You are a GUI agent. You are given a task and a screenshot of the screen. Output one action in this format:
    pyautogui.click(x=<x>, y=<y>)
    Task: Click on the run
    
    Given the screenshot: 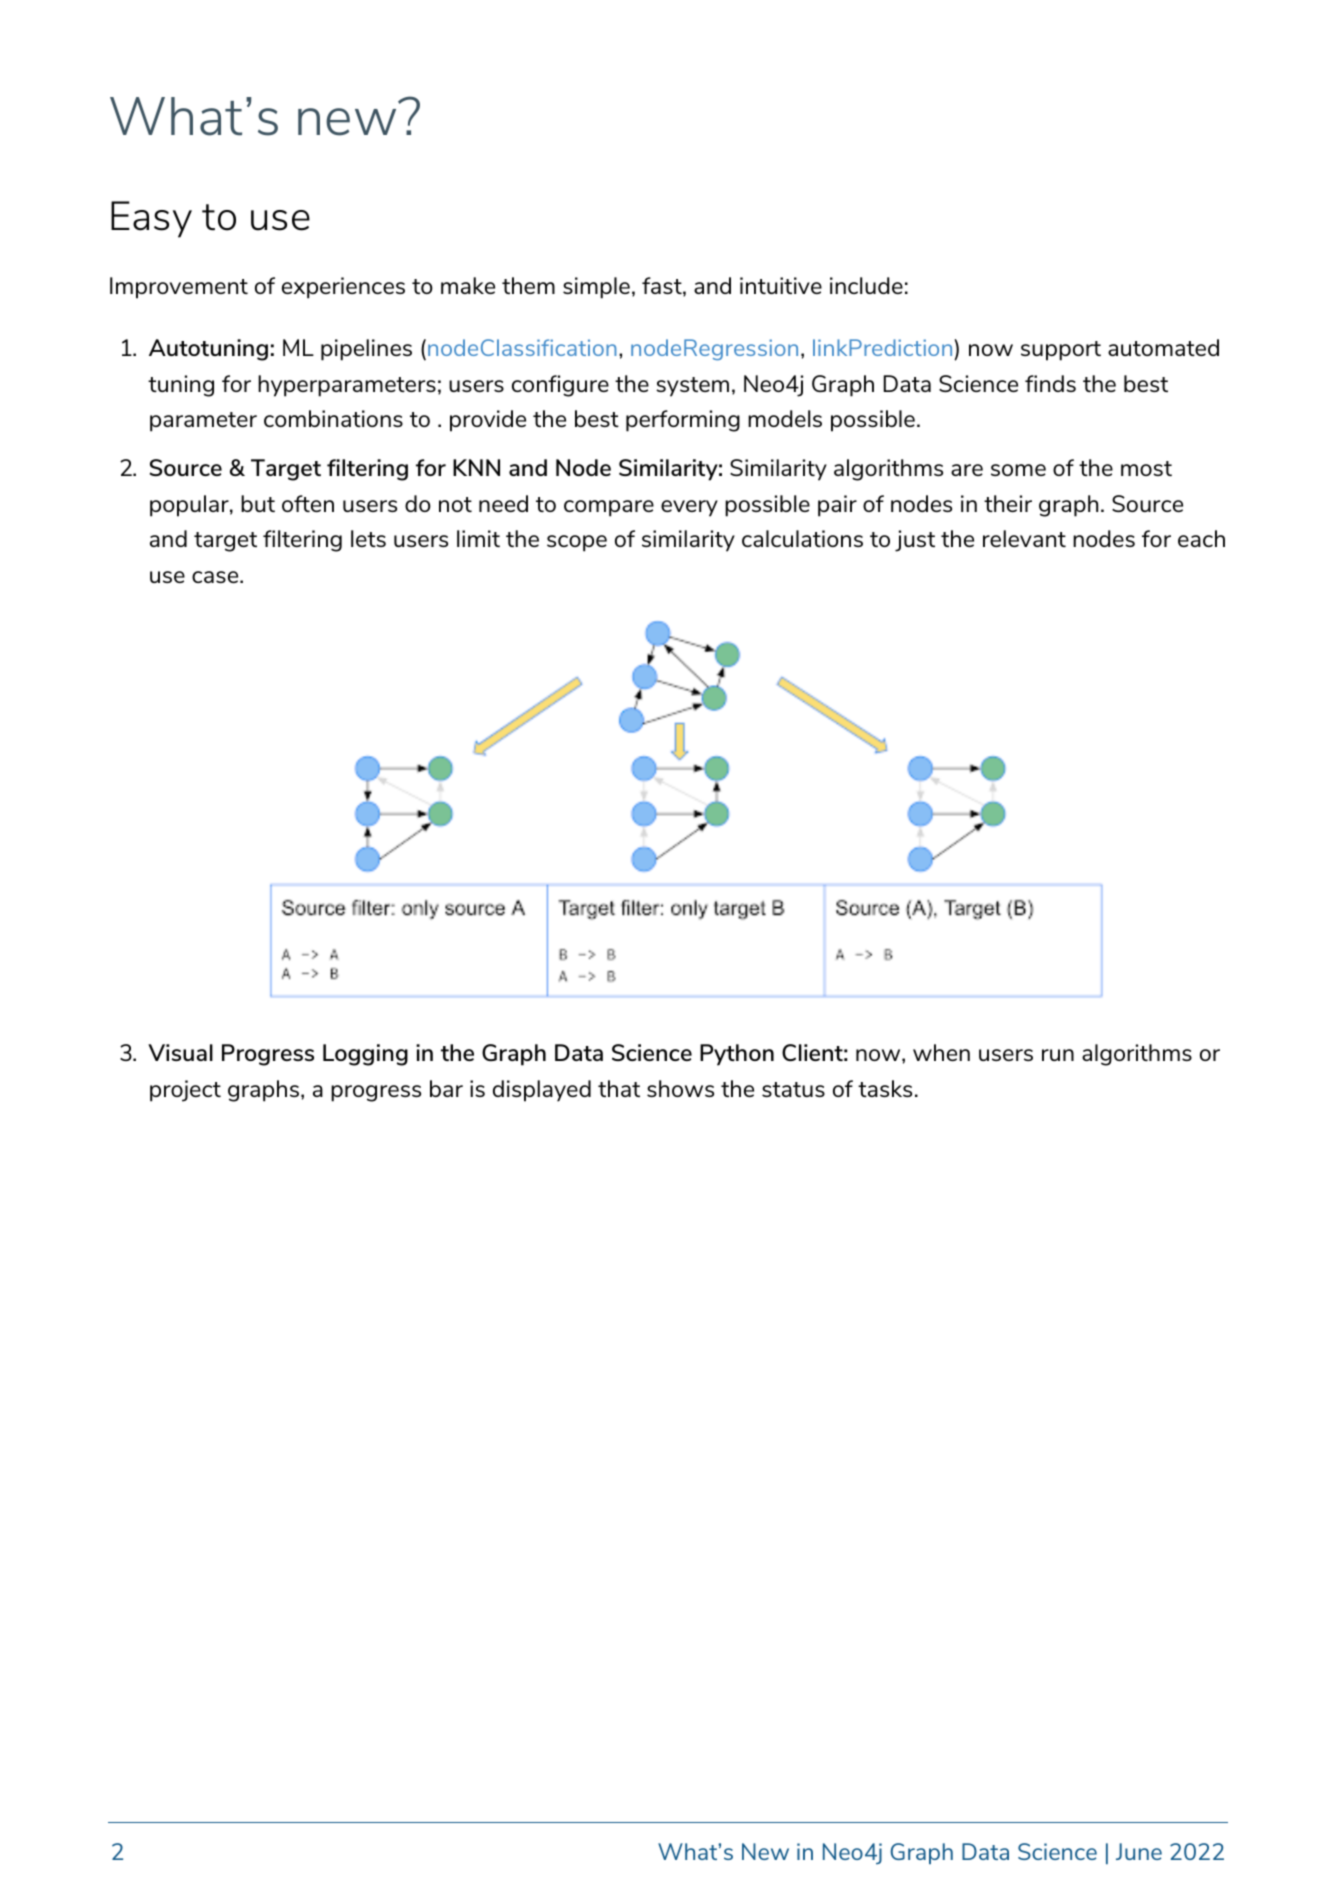 What is the action you would take?
    pyautogui.click(x=1058, y=1055)
